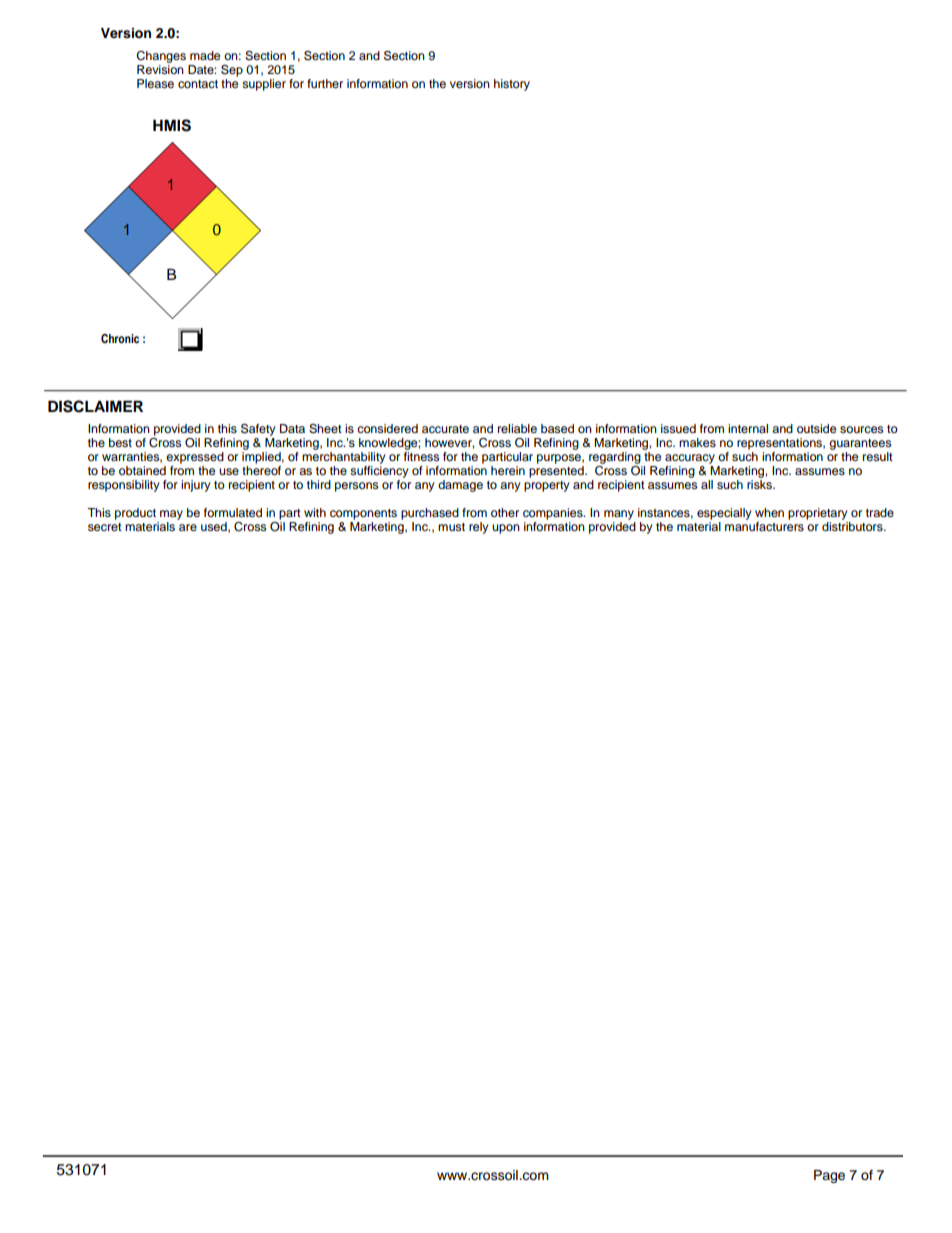 This page has height=1233, width=952. I want to click on further, so click(325, 83).
